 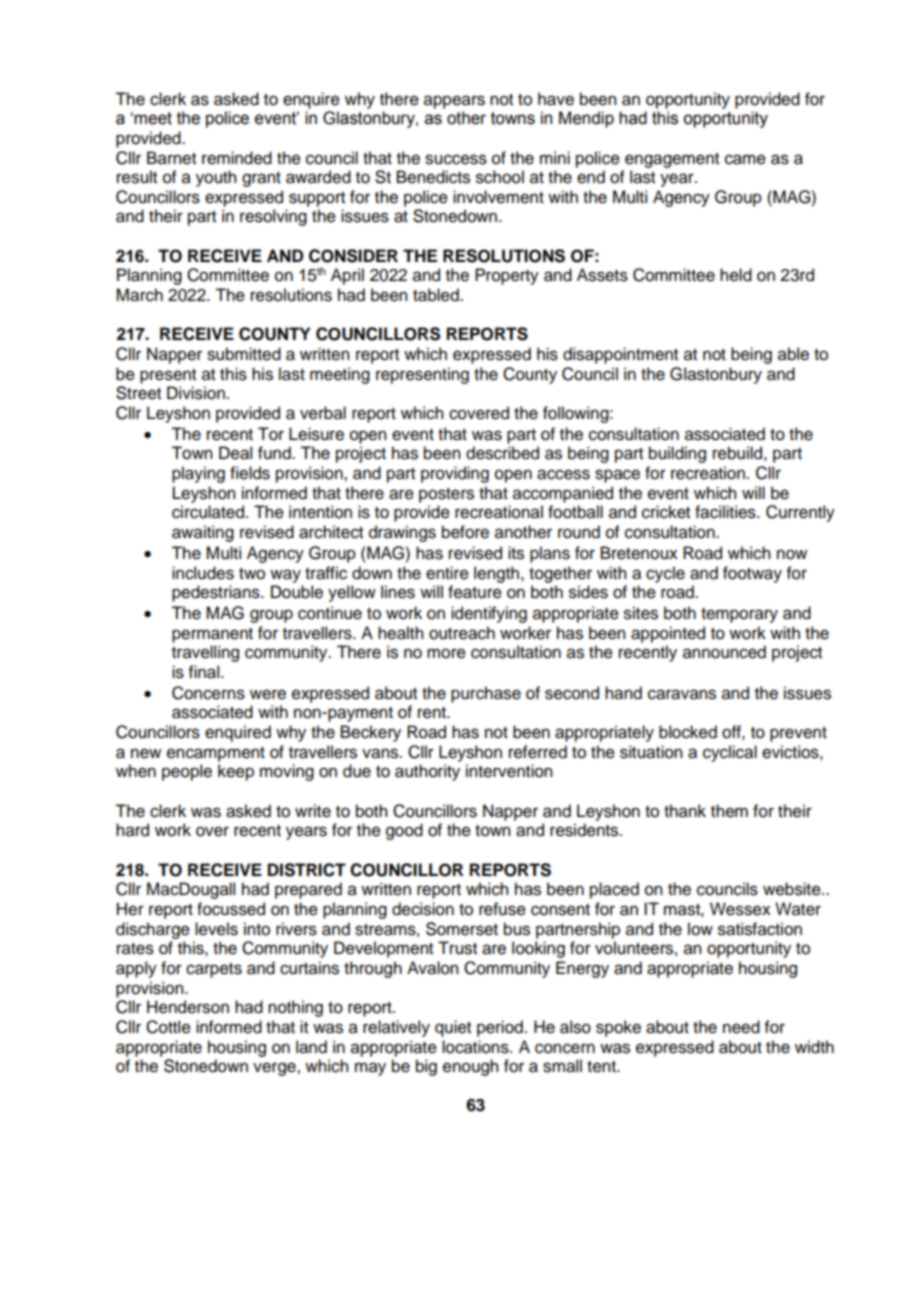 I want to click on building, so click(x=677, y=454).
